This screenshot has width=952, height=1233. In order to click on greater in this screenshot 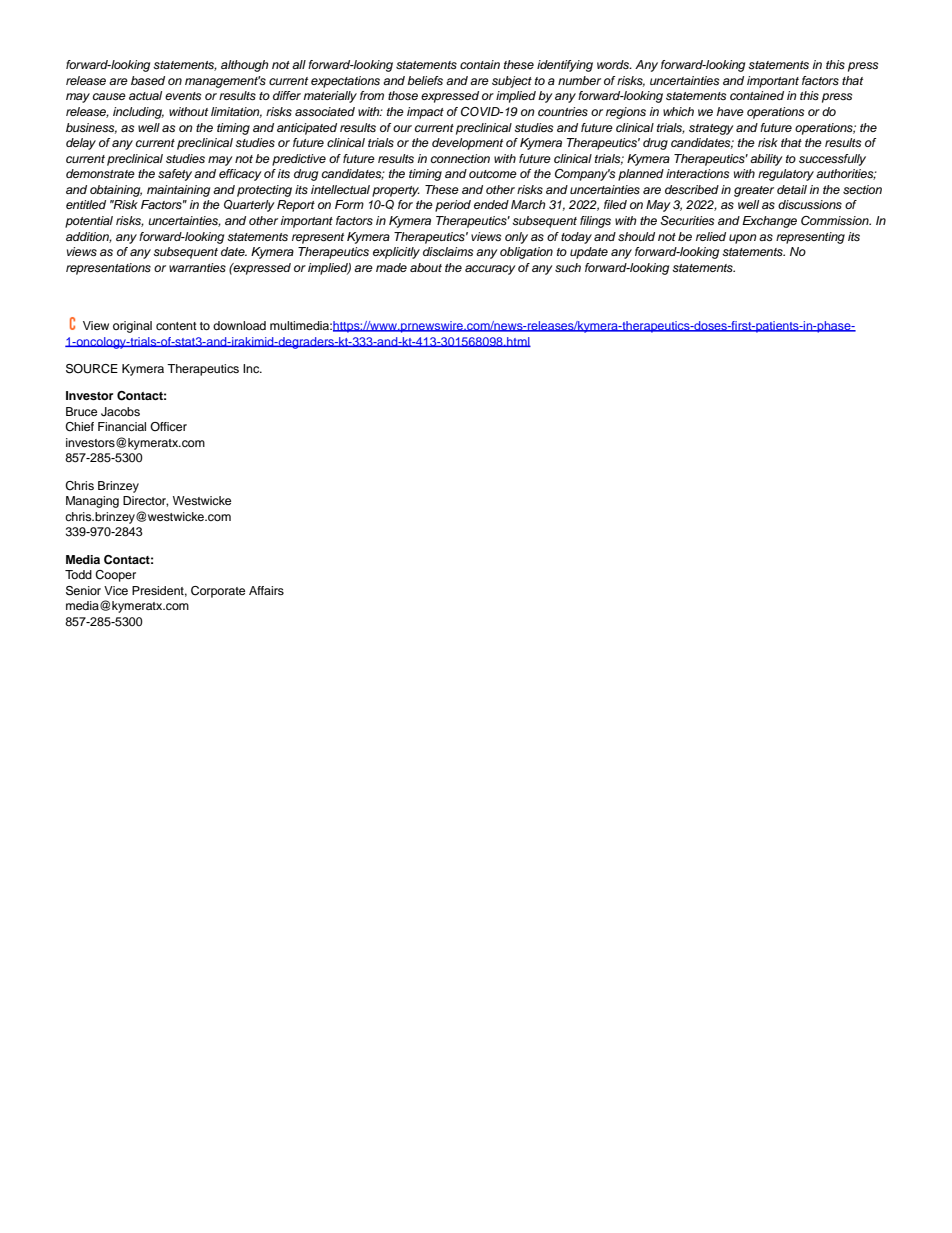, I will do `click(754, 191)`.
